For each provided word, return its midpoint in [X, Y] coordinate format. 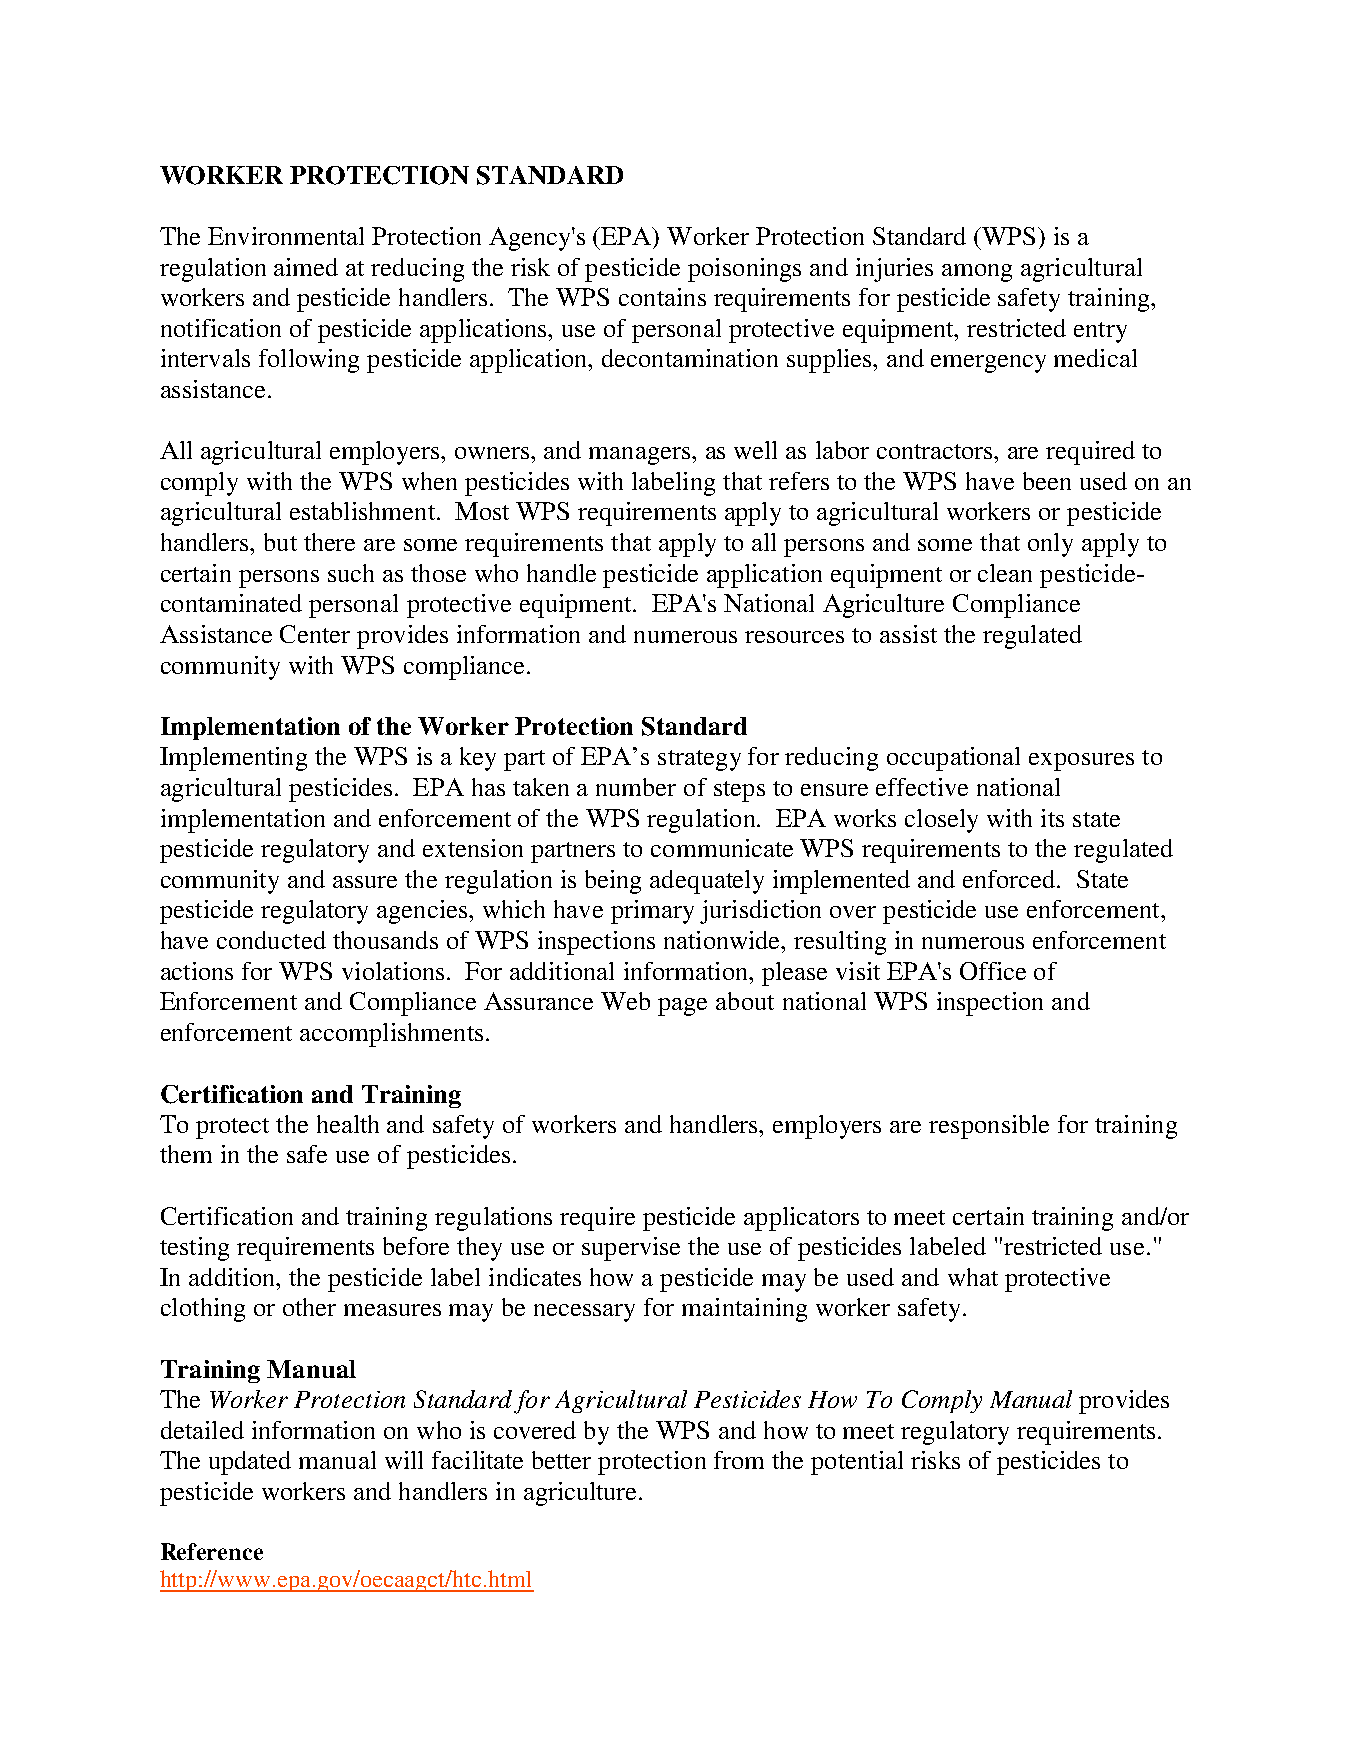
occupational [953, 759]
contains [662, 297]
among [977, 273]
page [682, 1007]
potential [857, 1463]
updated [250, 1463]
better [561, 1460]
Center [315, 634]
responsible [989, 1127]
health [348, 1124]
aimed [306, 267]
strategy [699, 760]
